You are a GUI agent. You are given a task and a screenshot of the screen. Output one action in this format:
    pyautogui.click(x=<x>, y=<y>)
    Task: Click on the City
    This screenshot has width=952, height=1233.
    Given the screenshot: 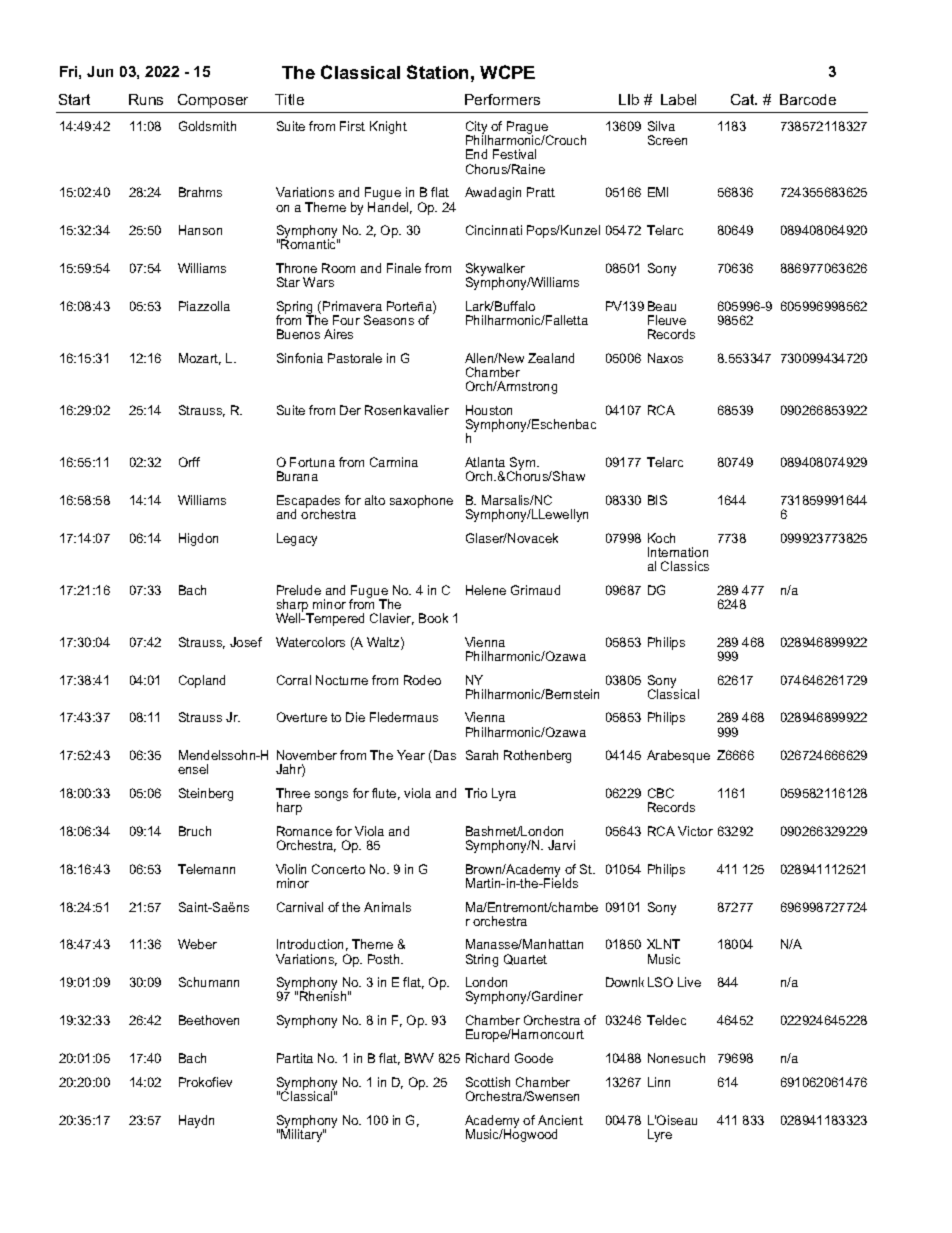 What is the action you would take?
    pyautogui.click(x=477, y=129)
